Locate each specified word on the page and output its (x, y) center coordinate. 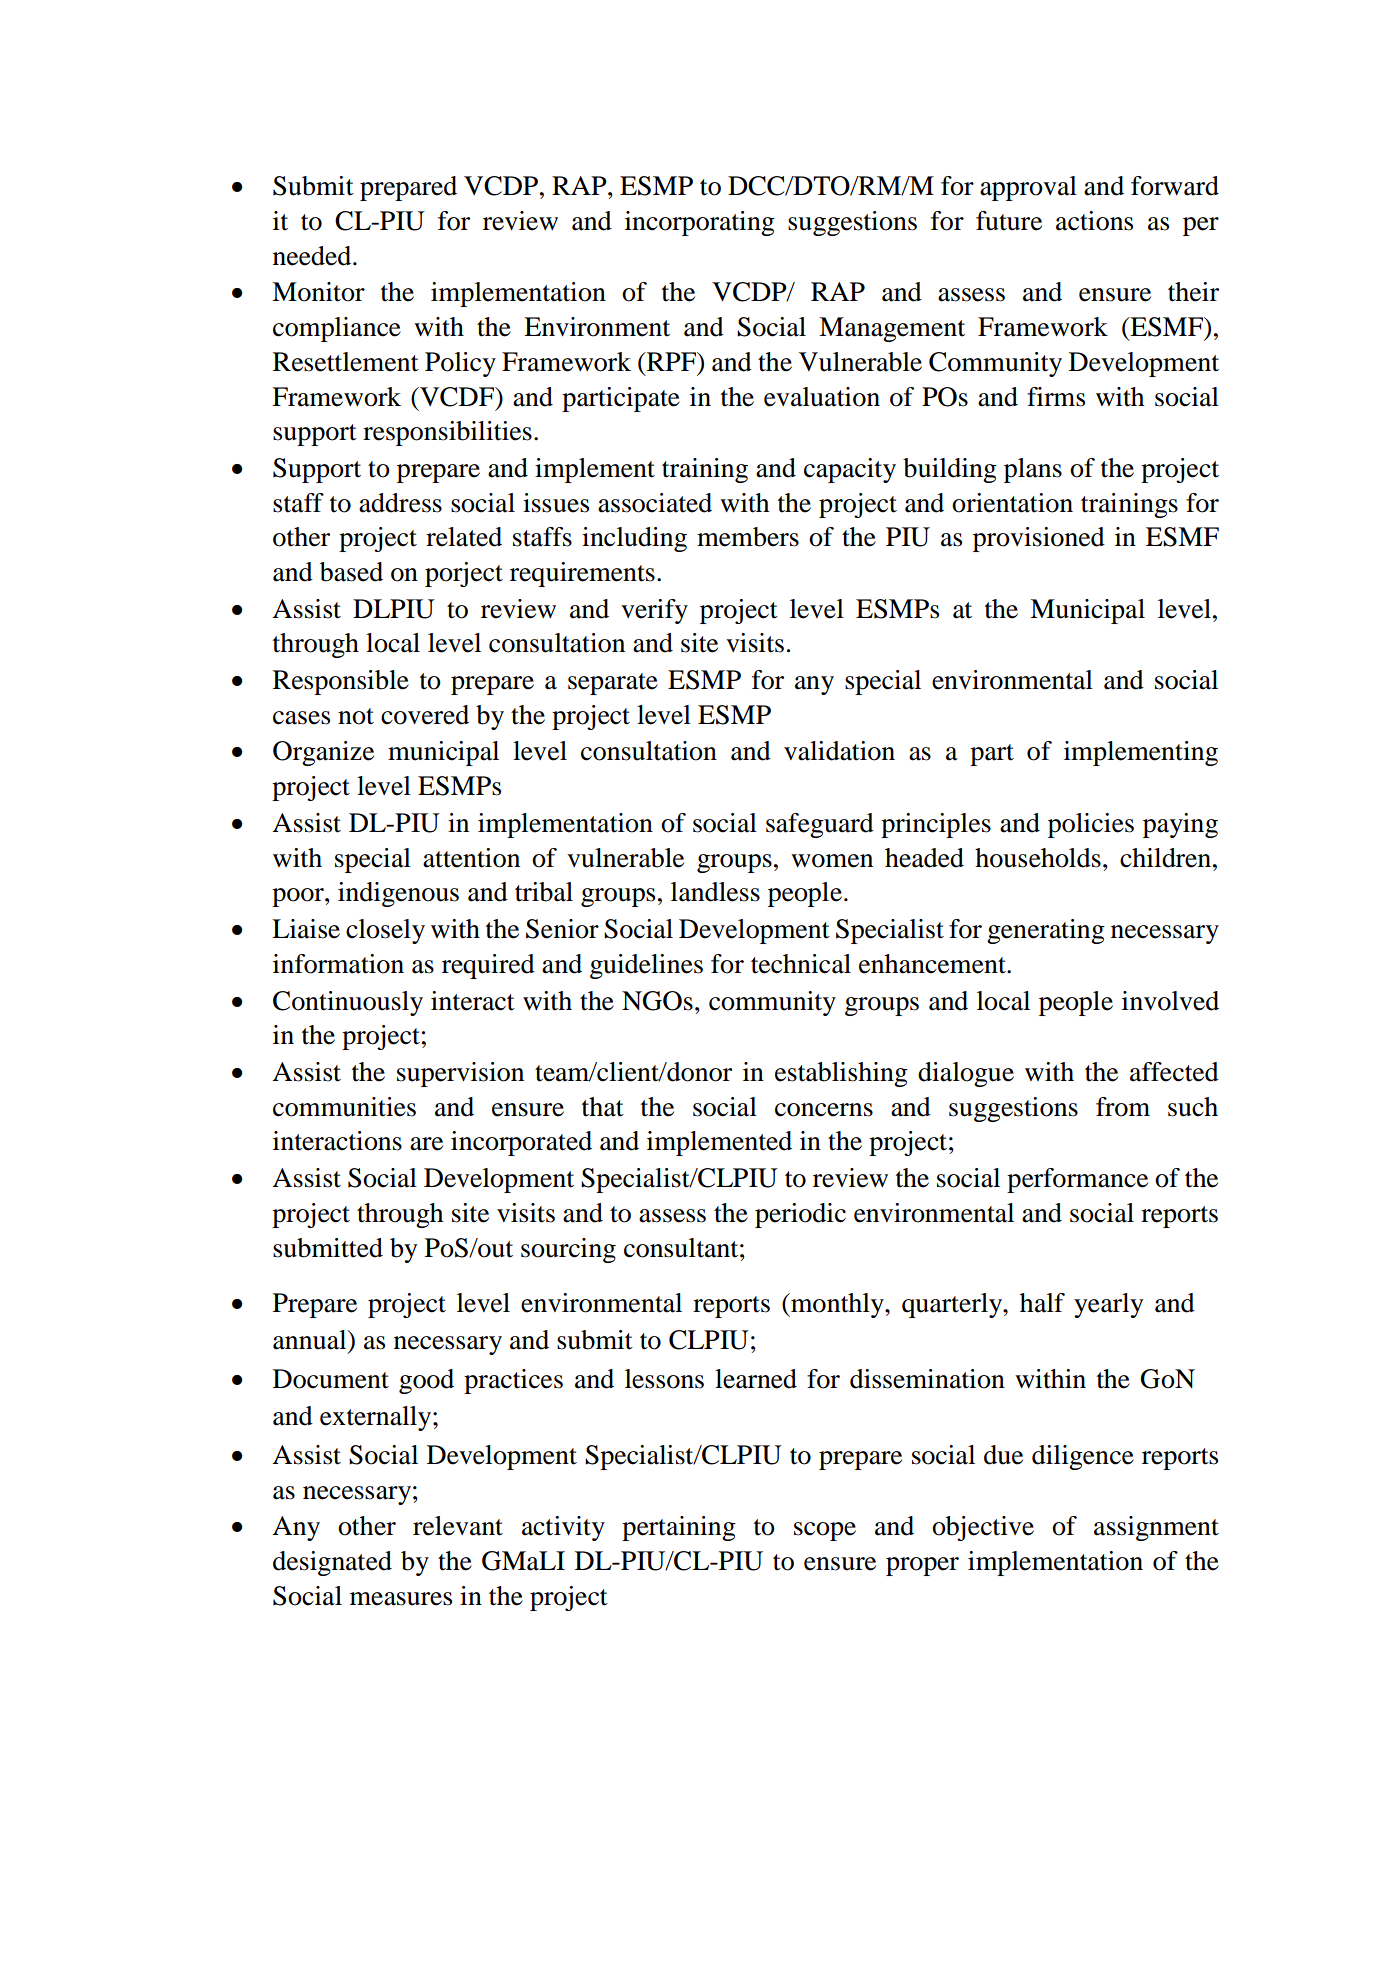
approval (1028, 188)
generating (1046, 931)
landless (715, 892)
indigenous (398, 894)
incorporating (700, 223)
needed (313, 256)
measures (401, 1599)
